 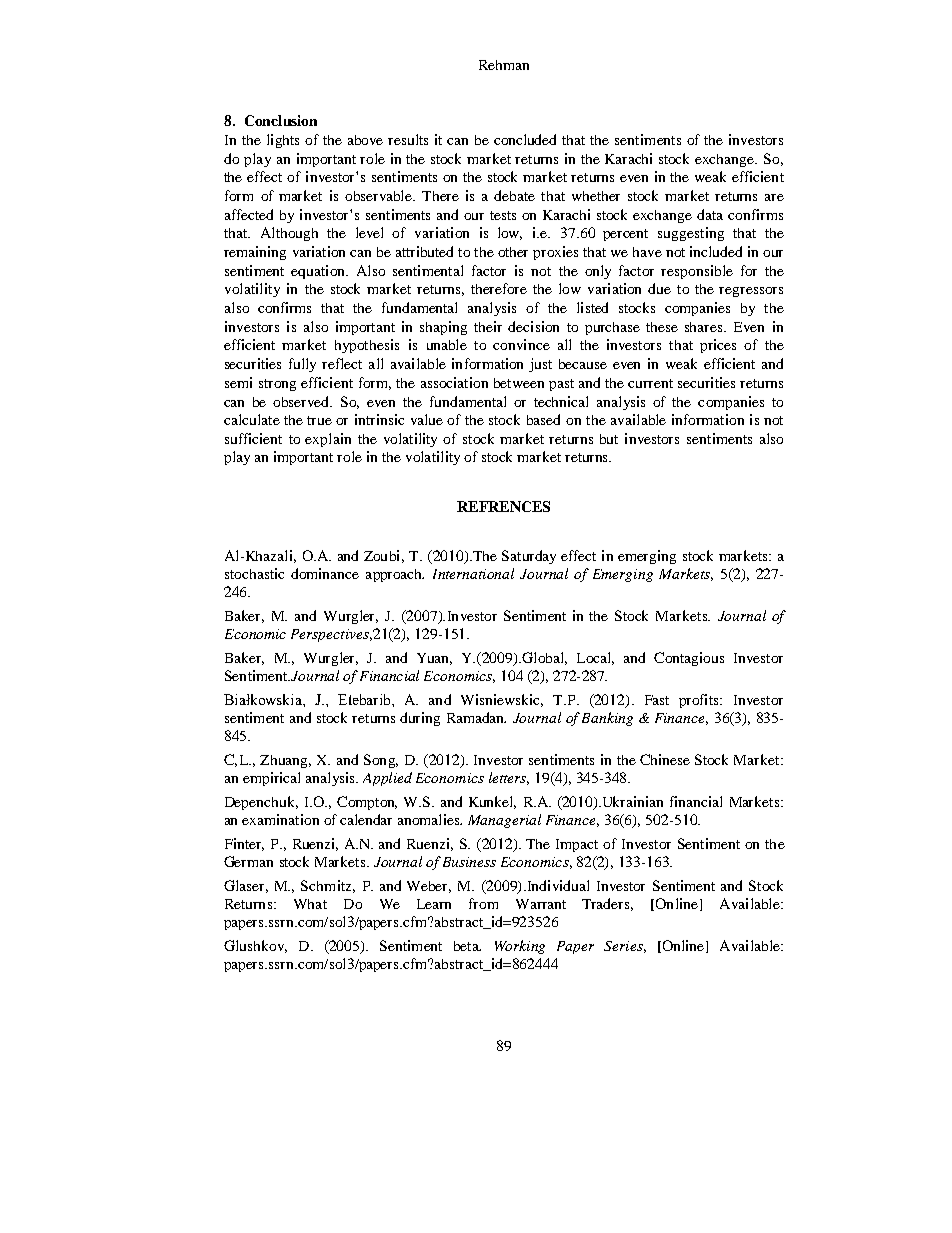 What do you see at coordinates (659, 288) in the screenshot?
I see `due` at bounding box center [659, 288].
